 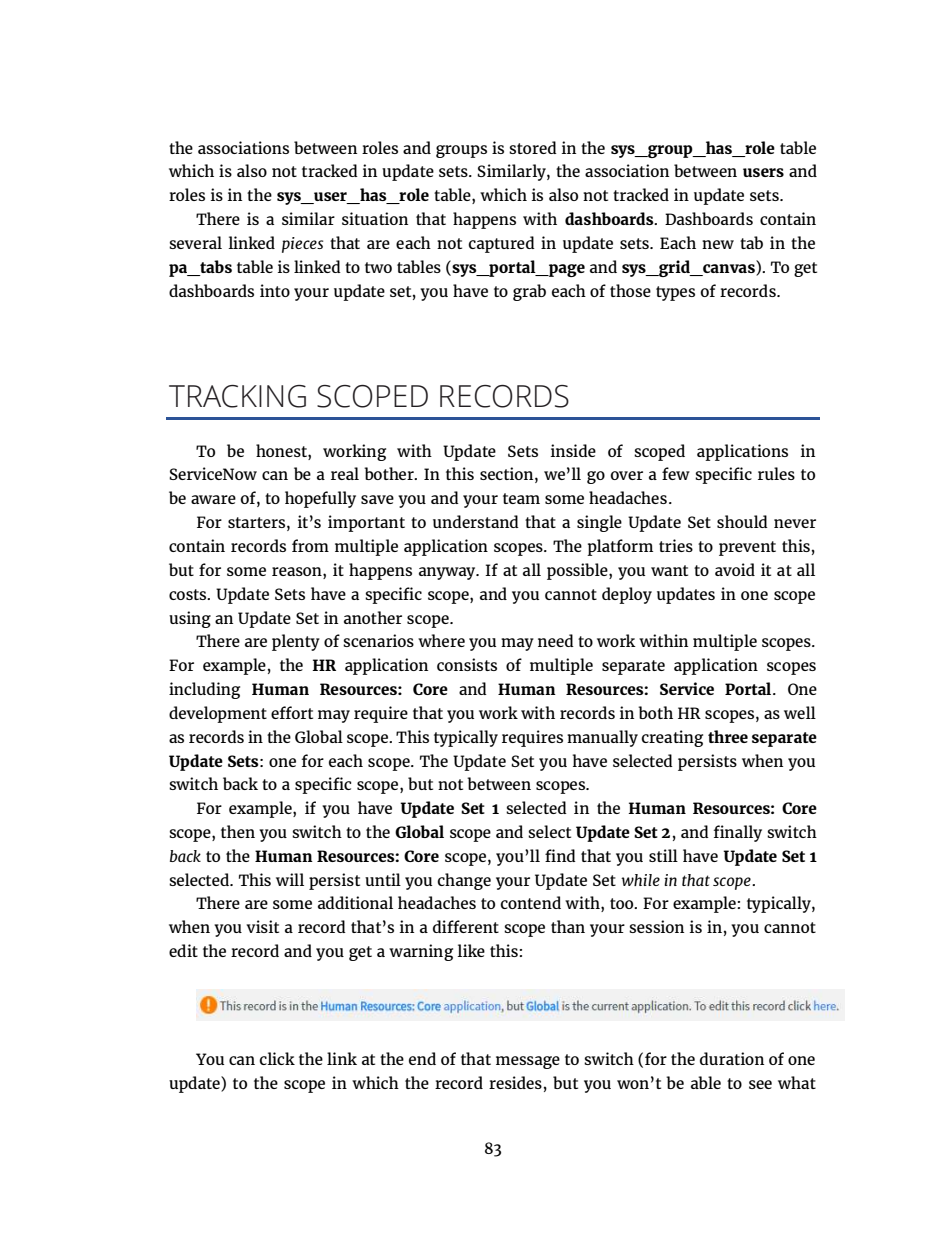 I want to click on duration, so click(x=732, y=1058).
